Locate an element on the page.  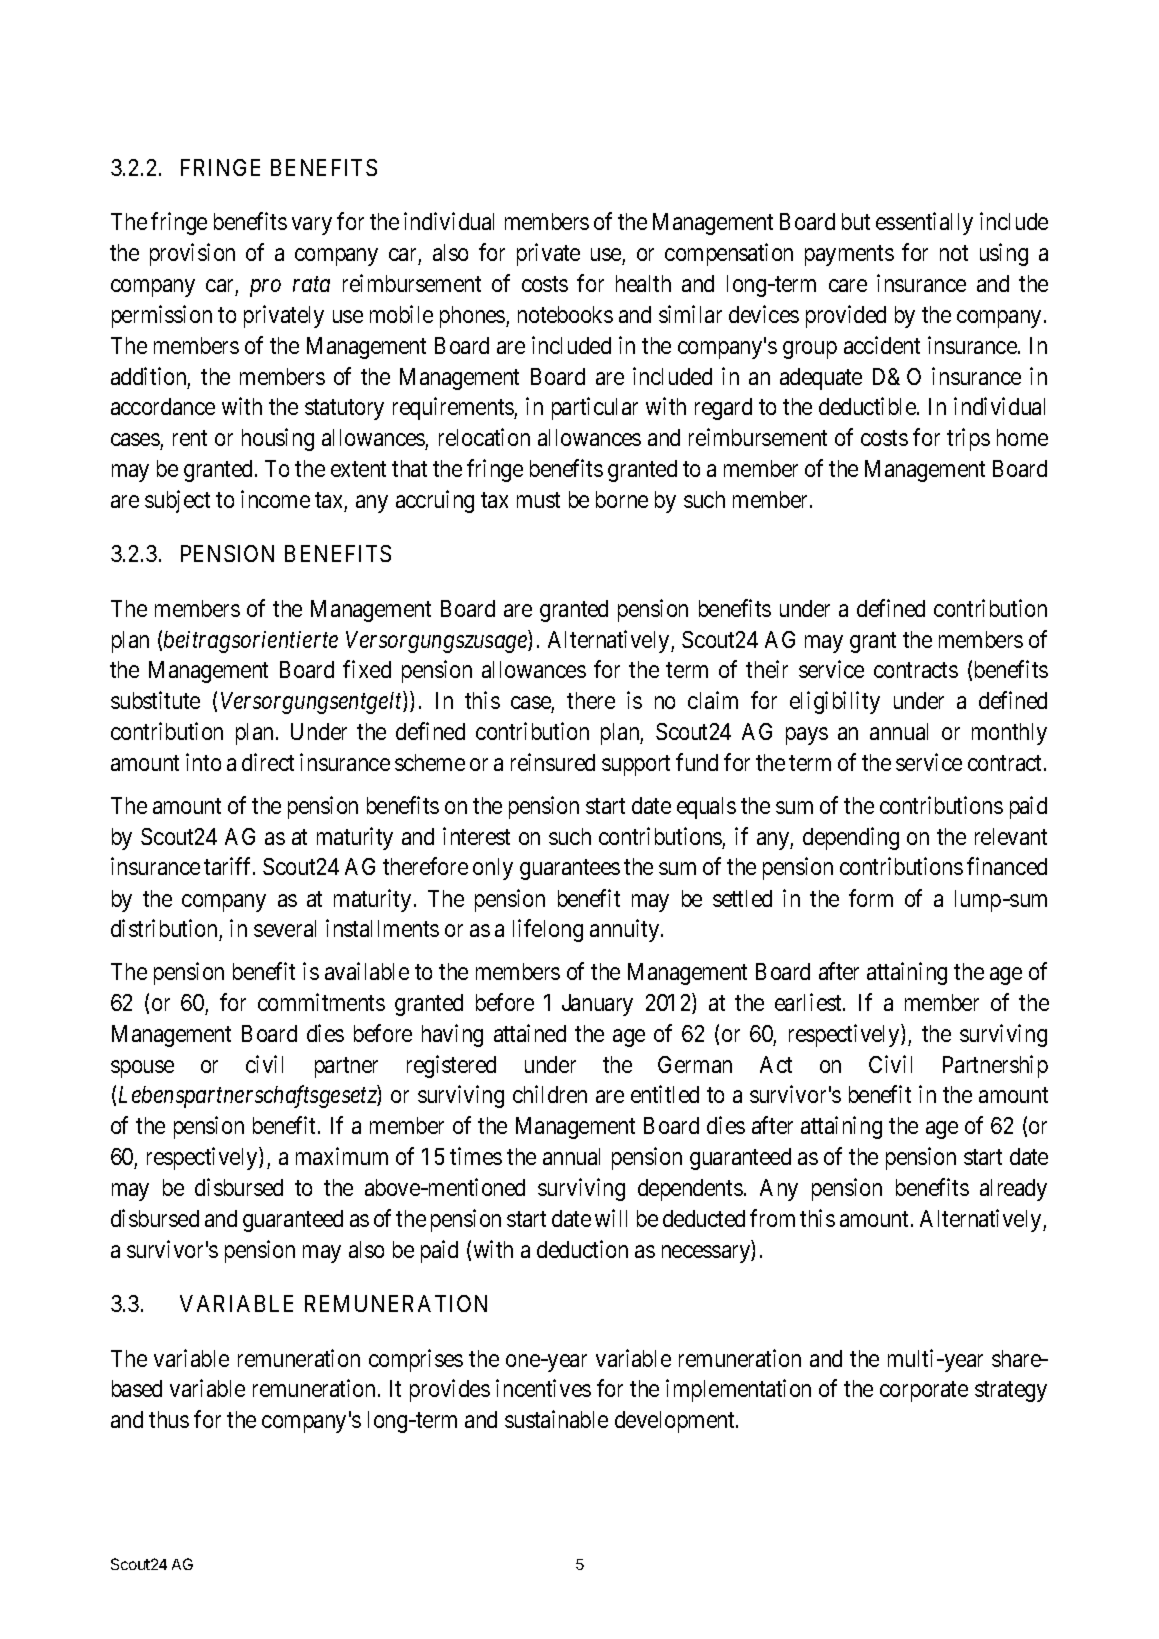
thus is located at coordinates (169, 1419).
